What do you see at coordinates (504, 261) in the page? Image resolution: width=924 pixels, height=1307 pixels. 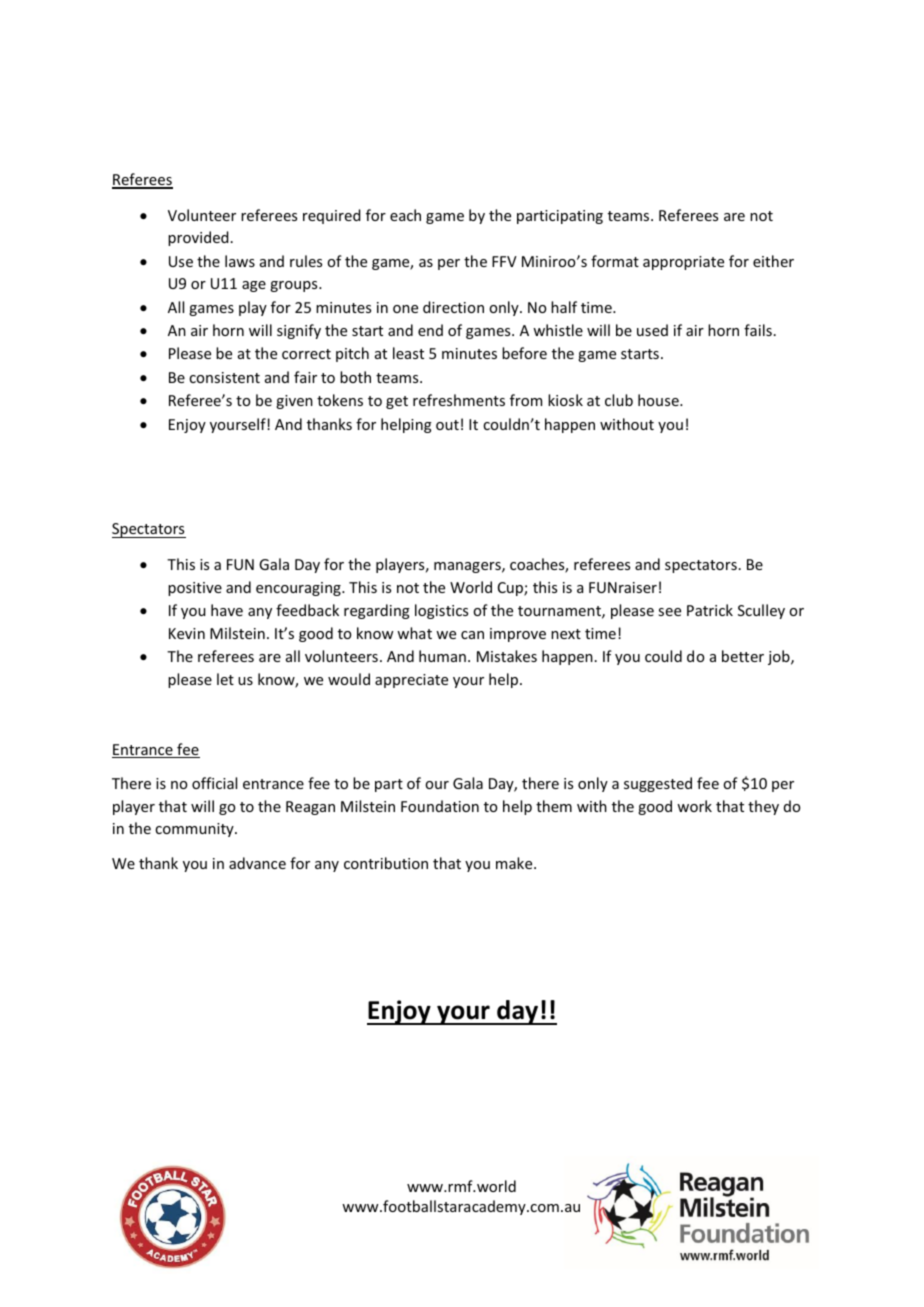 I see `FFV` at bounding box center [504, 261].
